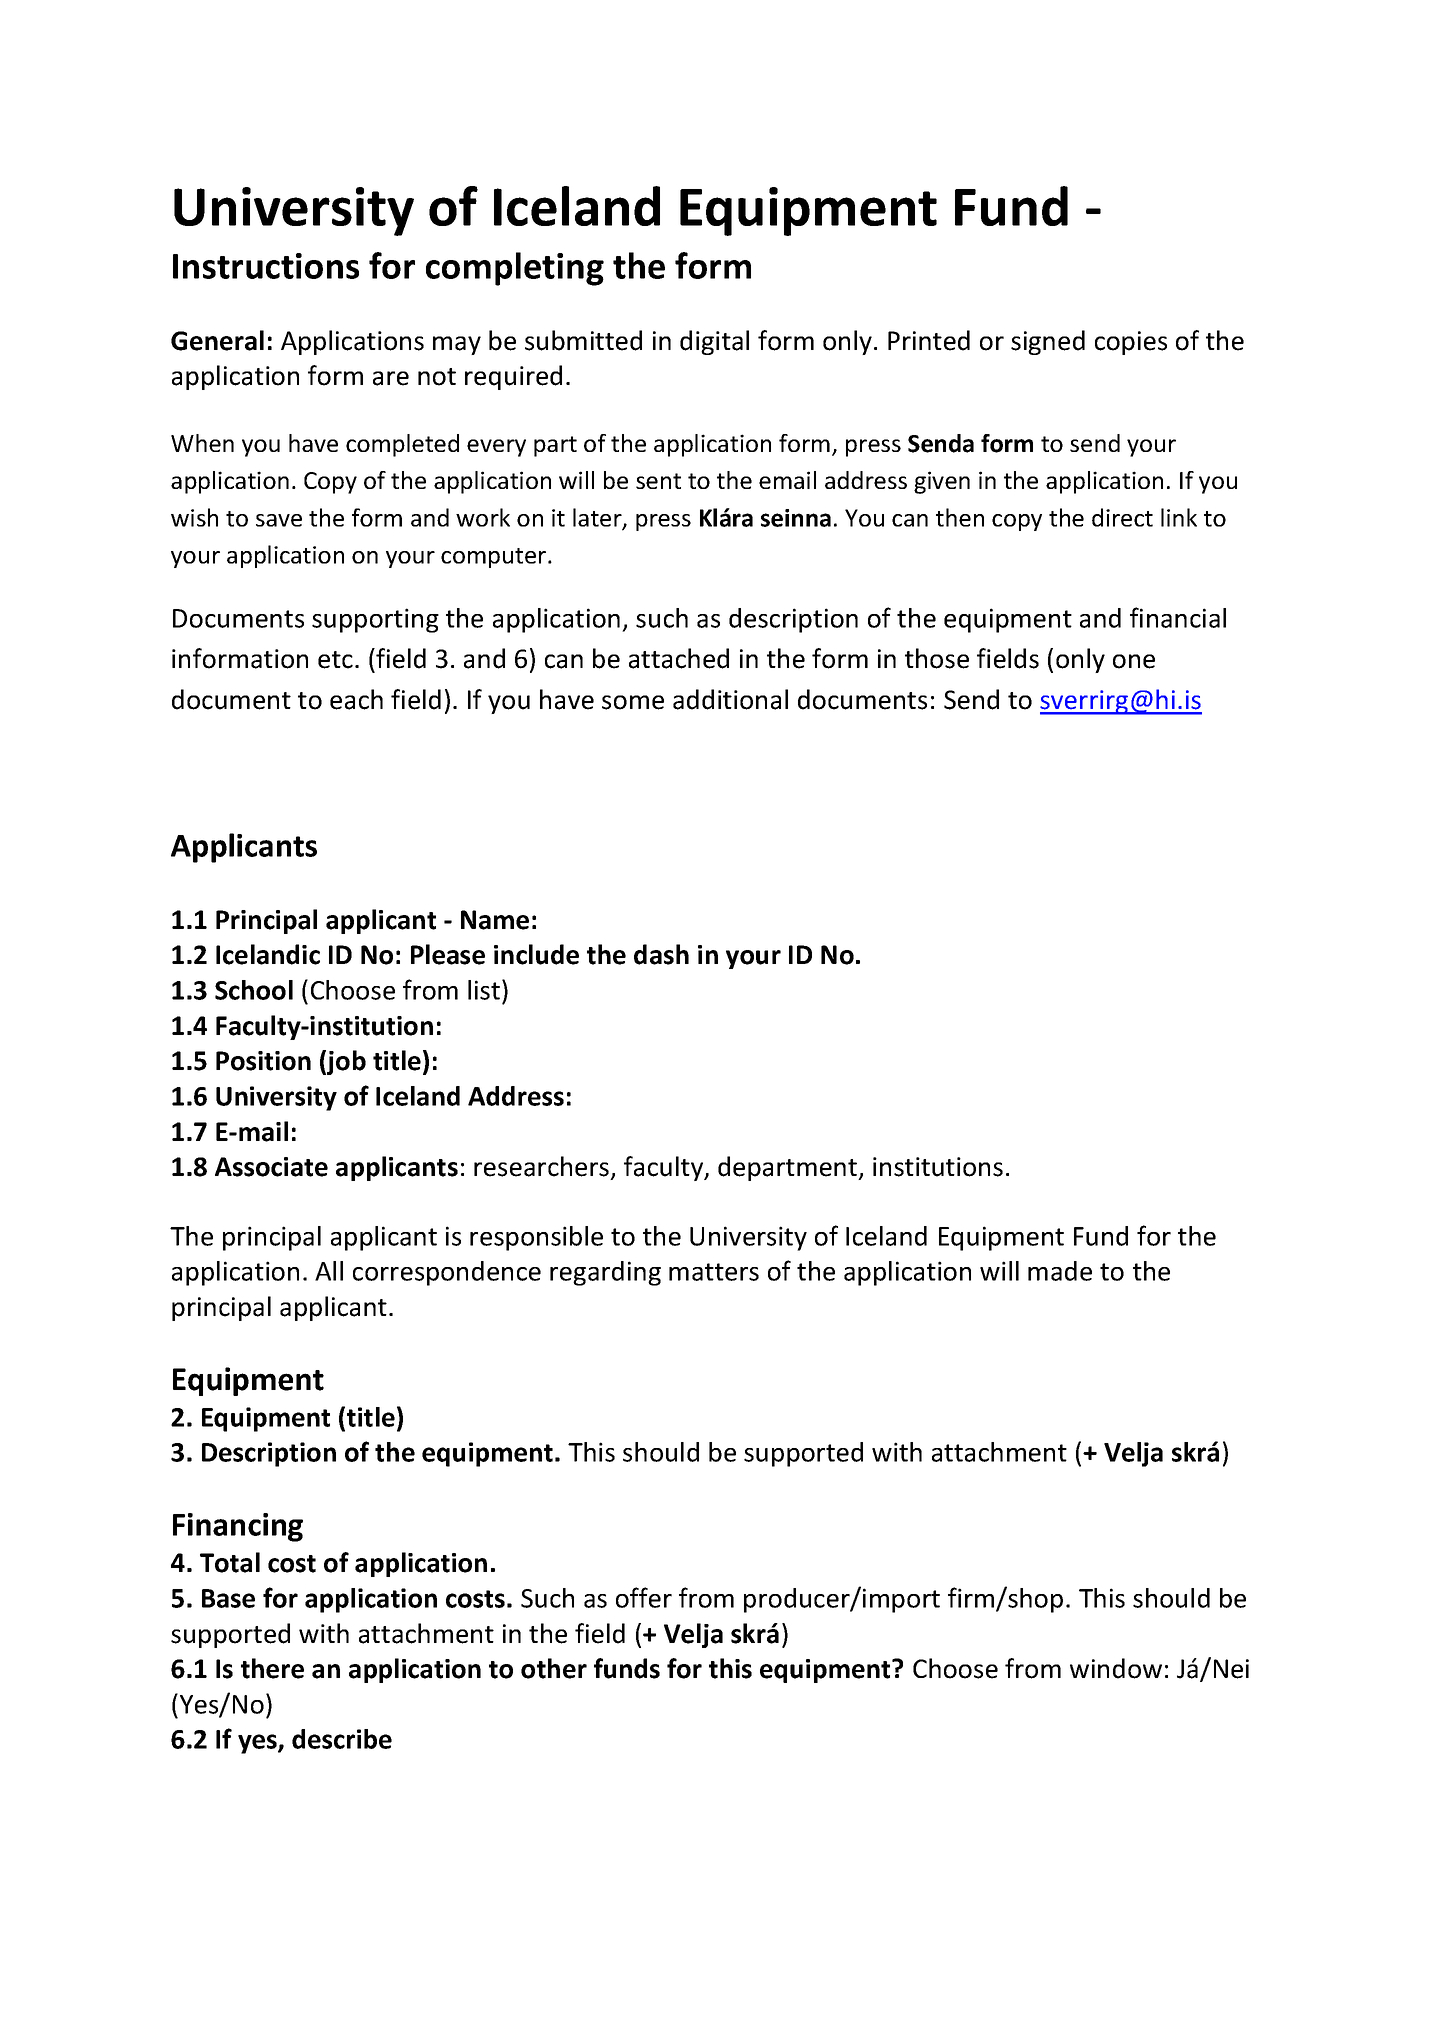  I want to click on All, so click(329, 1271).
